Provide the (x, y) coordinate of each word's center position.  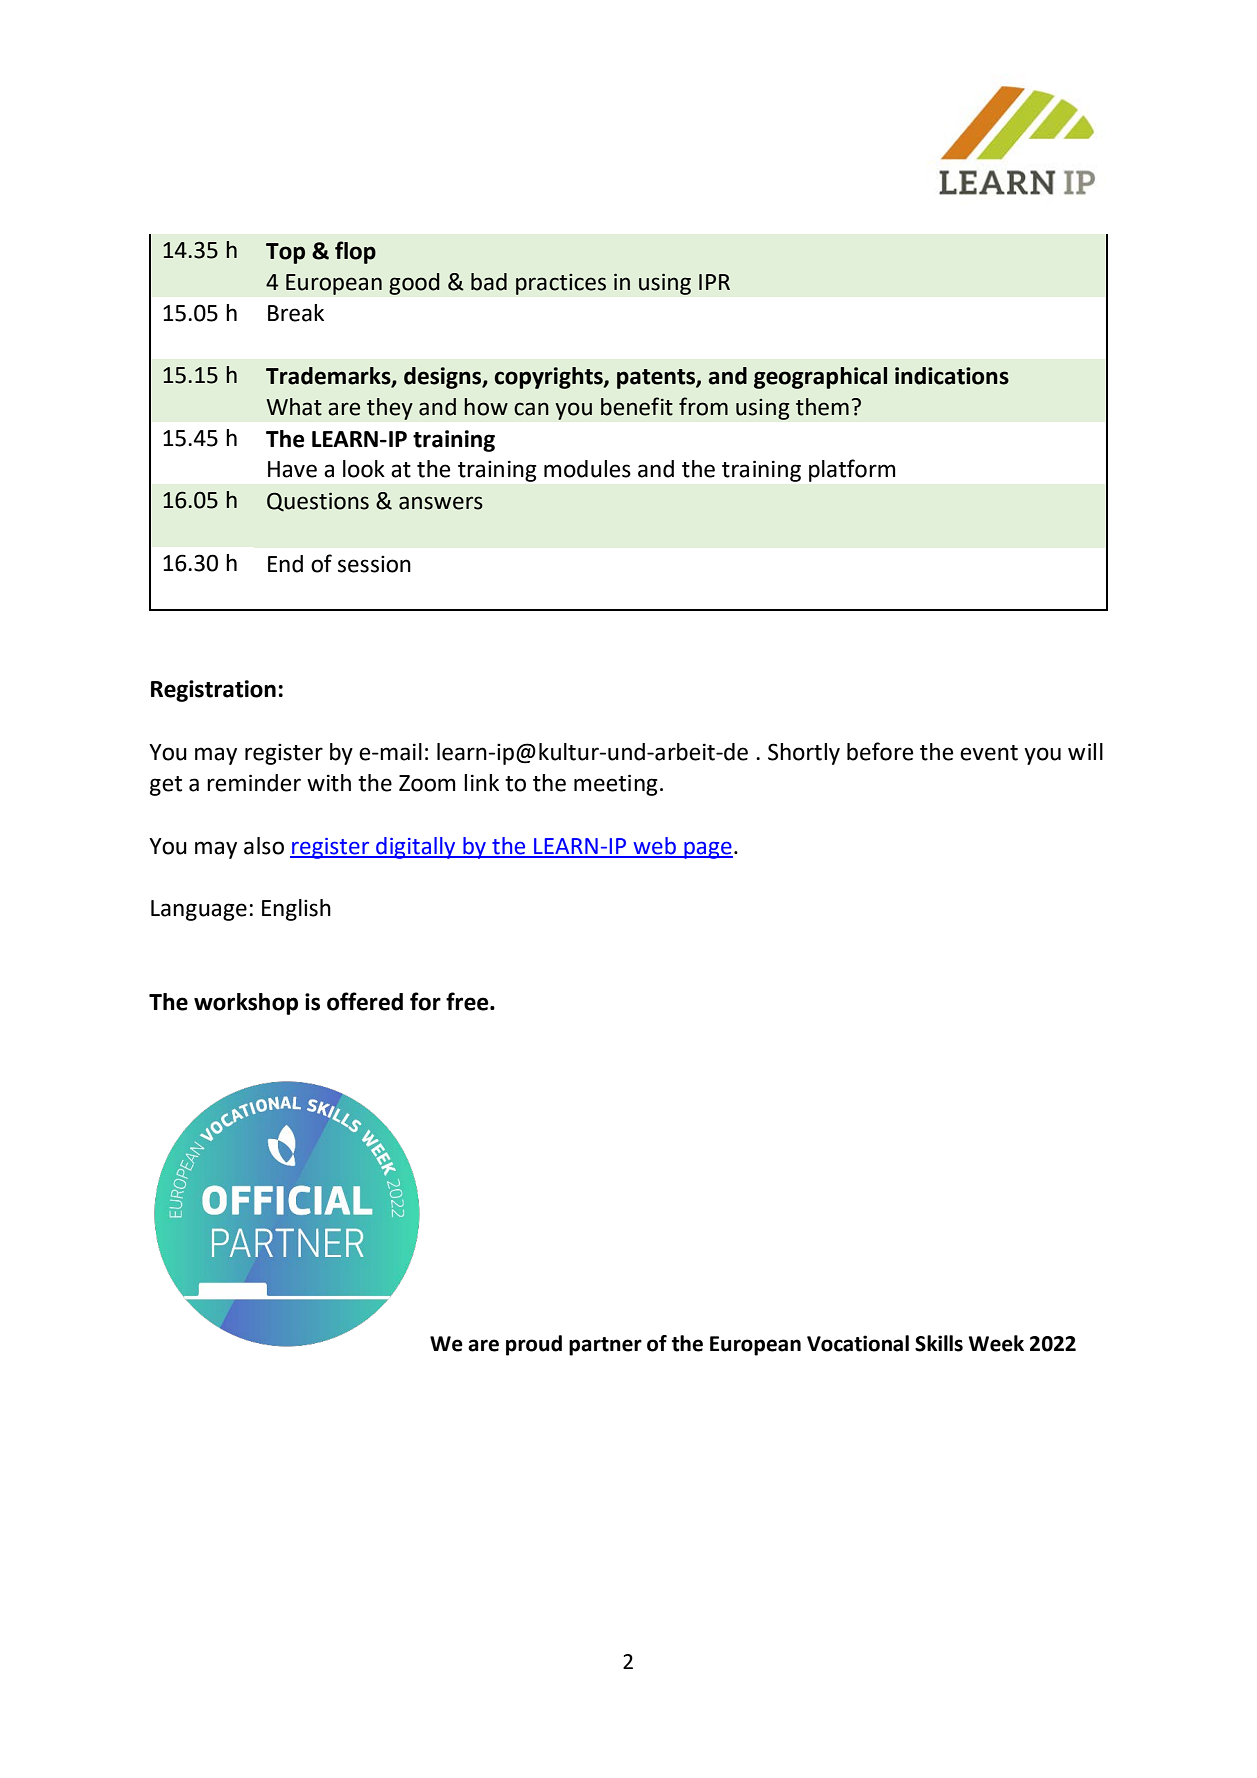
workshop (246, 1004)
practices (561, 284)
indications (952, 376)
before (880, 751)
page (707, 850)
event (989, 753)
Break (296, 313)
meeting (616, 785)
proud (534, 1345)
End (285, 564)
